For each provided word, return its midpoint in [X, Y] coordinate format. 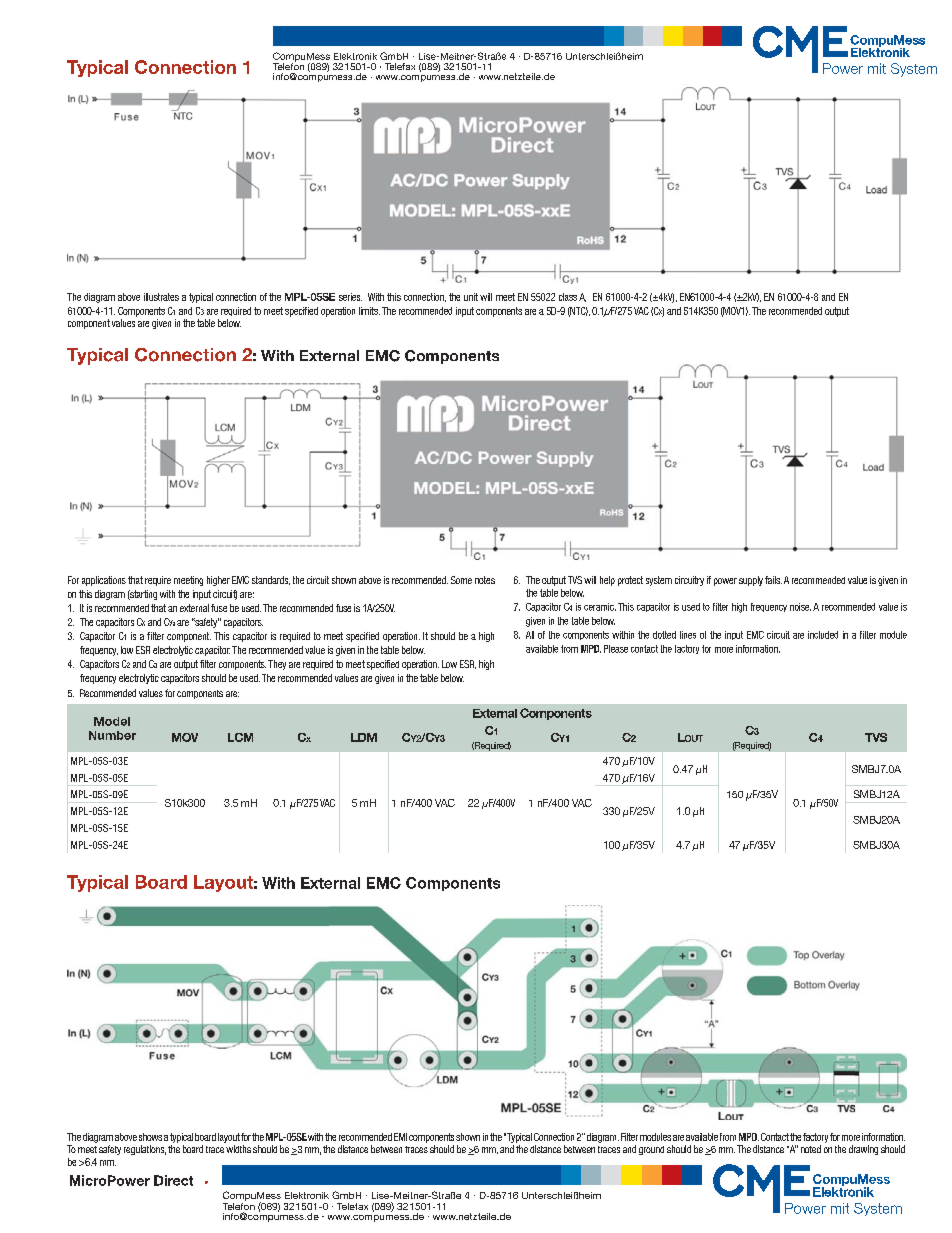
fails [773, 580]
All [530, 635]
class [568, 297]
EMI [400, 1137]
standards [271, 580]
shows [150, 1137]
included [823, 635]
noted [811, 1149]
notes [485, 580]
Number [112, 735]
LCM [240, 737]
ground [651, 1150]
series [350, 297]
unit [471, 297]
